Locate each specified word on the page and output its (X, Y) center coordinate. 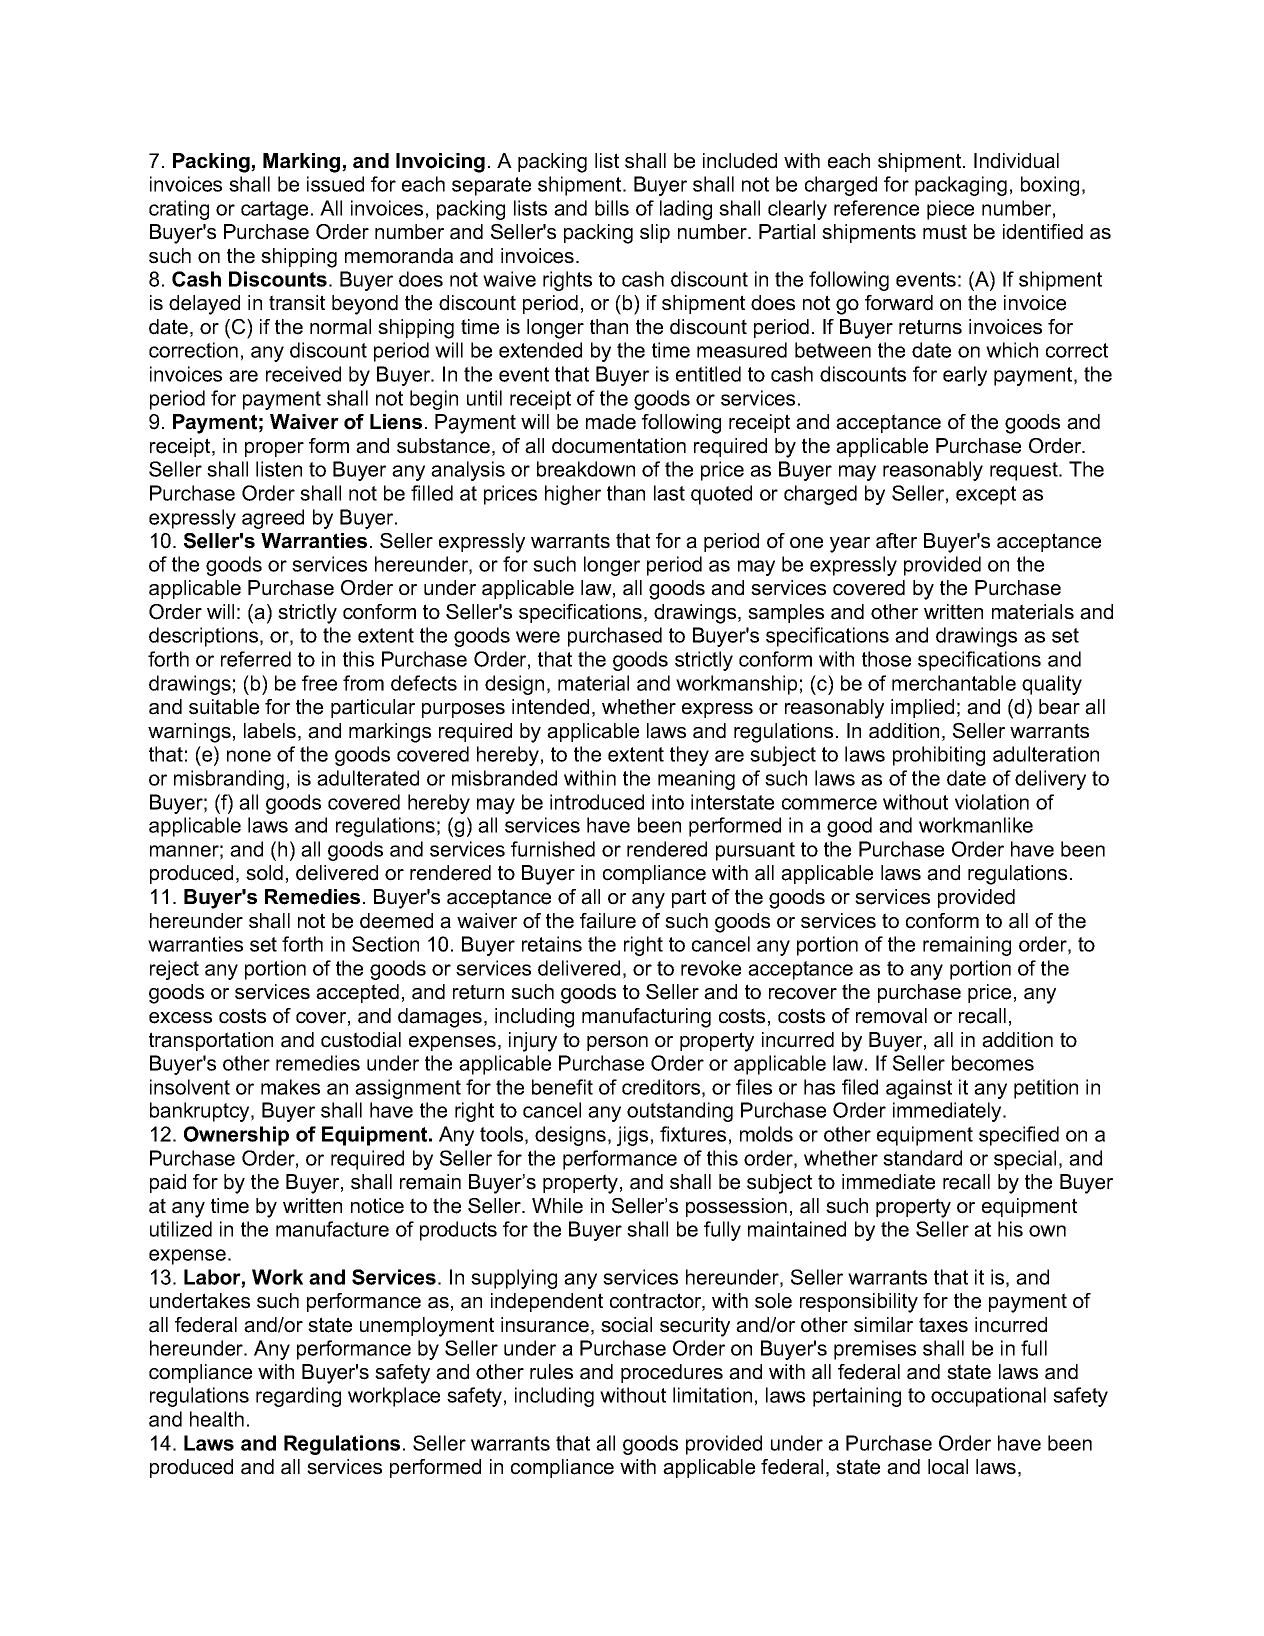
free (319, 683)
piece (950, 210)
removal (891, 1016)
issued (335, 184)
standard (922, 1158)
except (986, 495)
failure (608, 921)
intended (550, 707)
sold (264, 873)
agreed (273, 519)
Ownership (236, 1136)
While (557, 1206)
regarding (298, 1397)
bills (612, 208)
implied (922, 708)
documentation (619, 446)
